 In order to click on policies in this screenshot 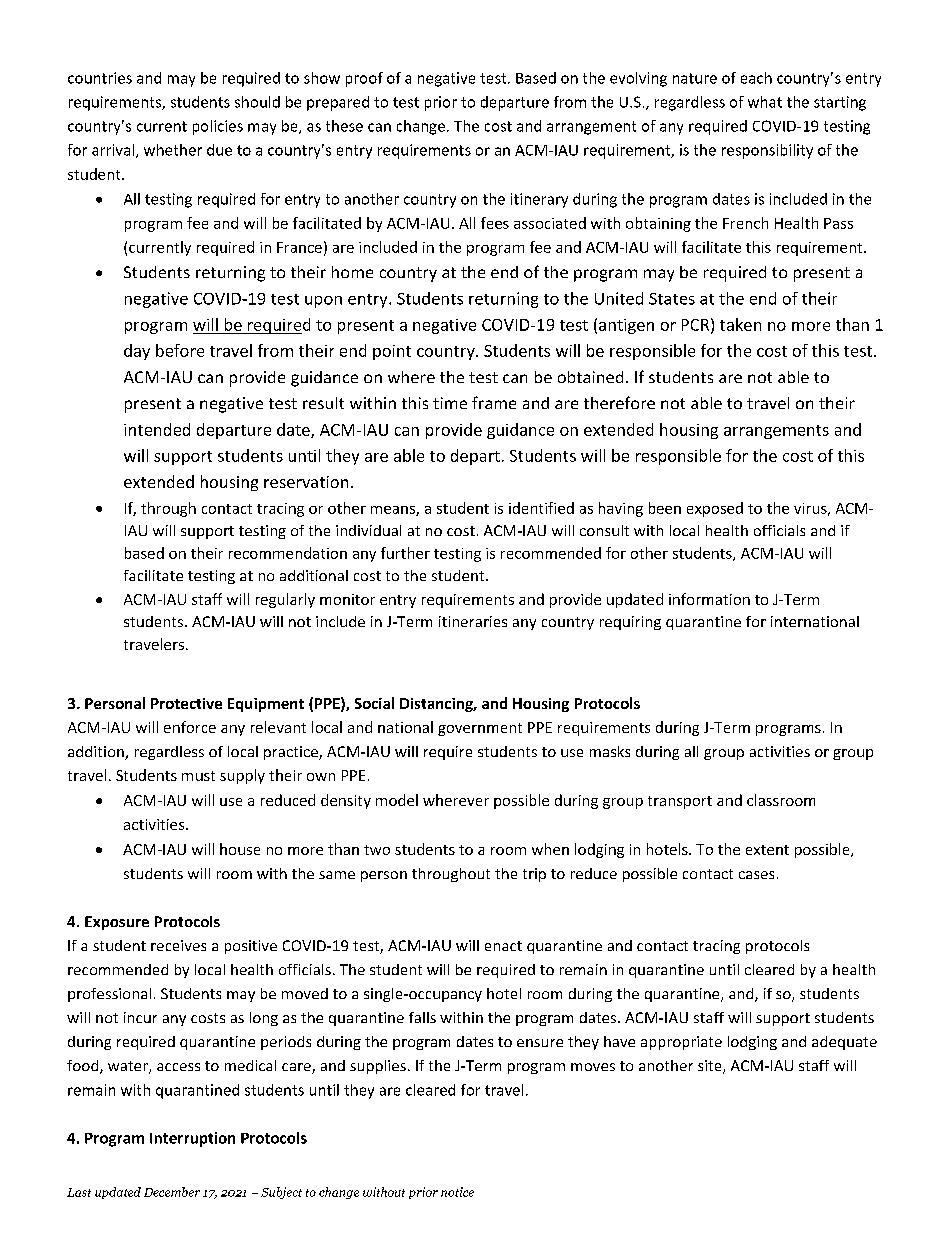, I will do `click(218, 127)`.
